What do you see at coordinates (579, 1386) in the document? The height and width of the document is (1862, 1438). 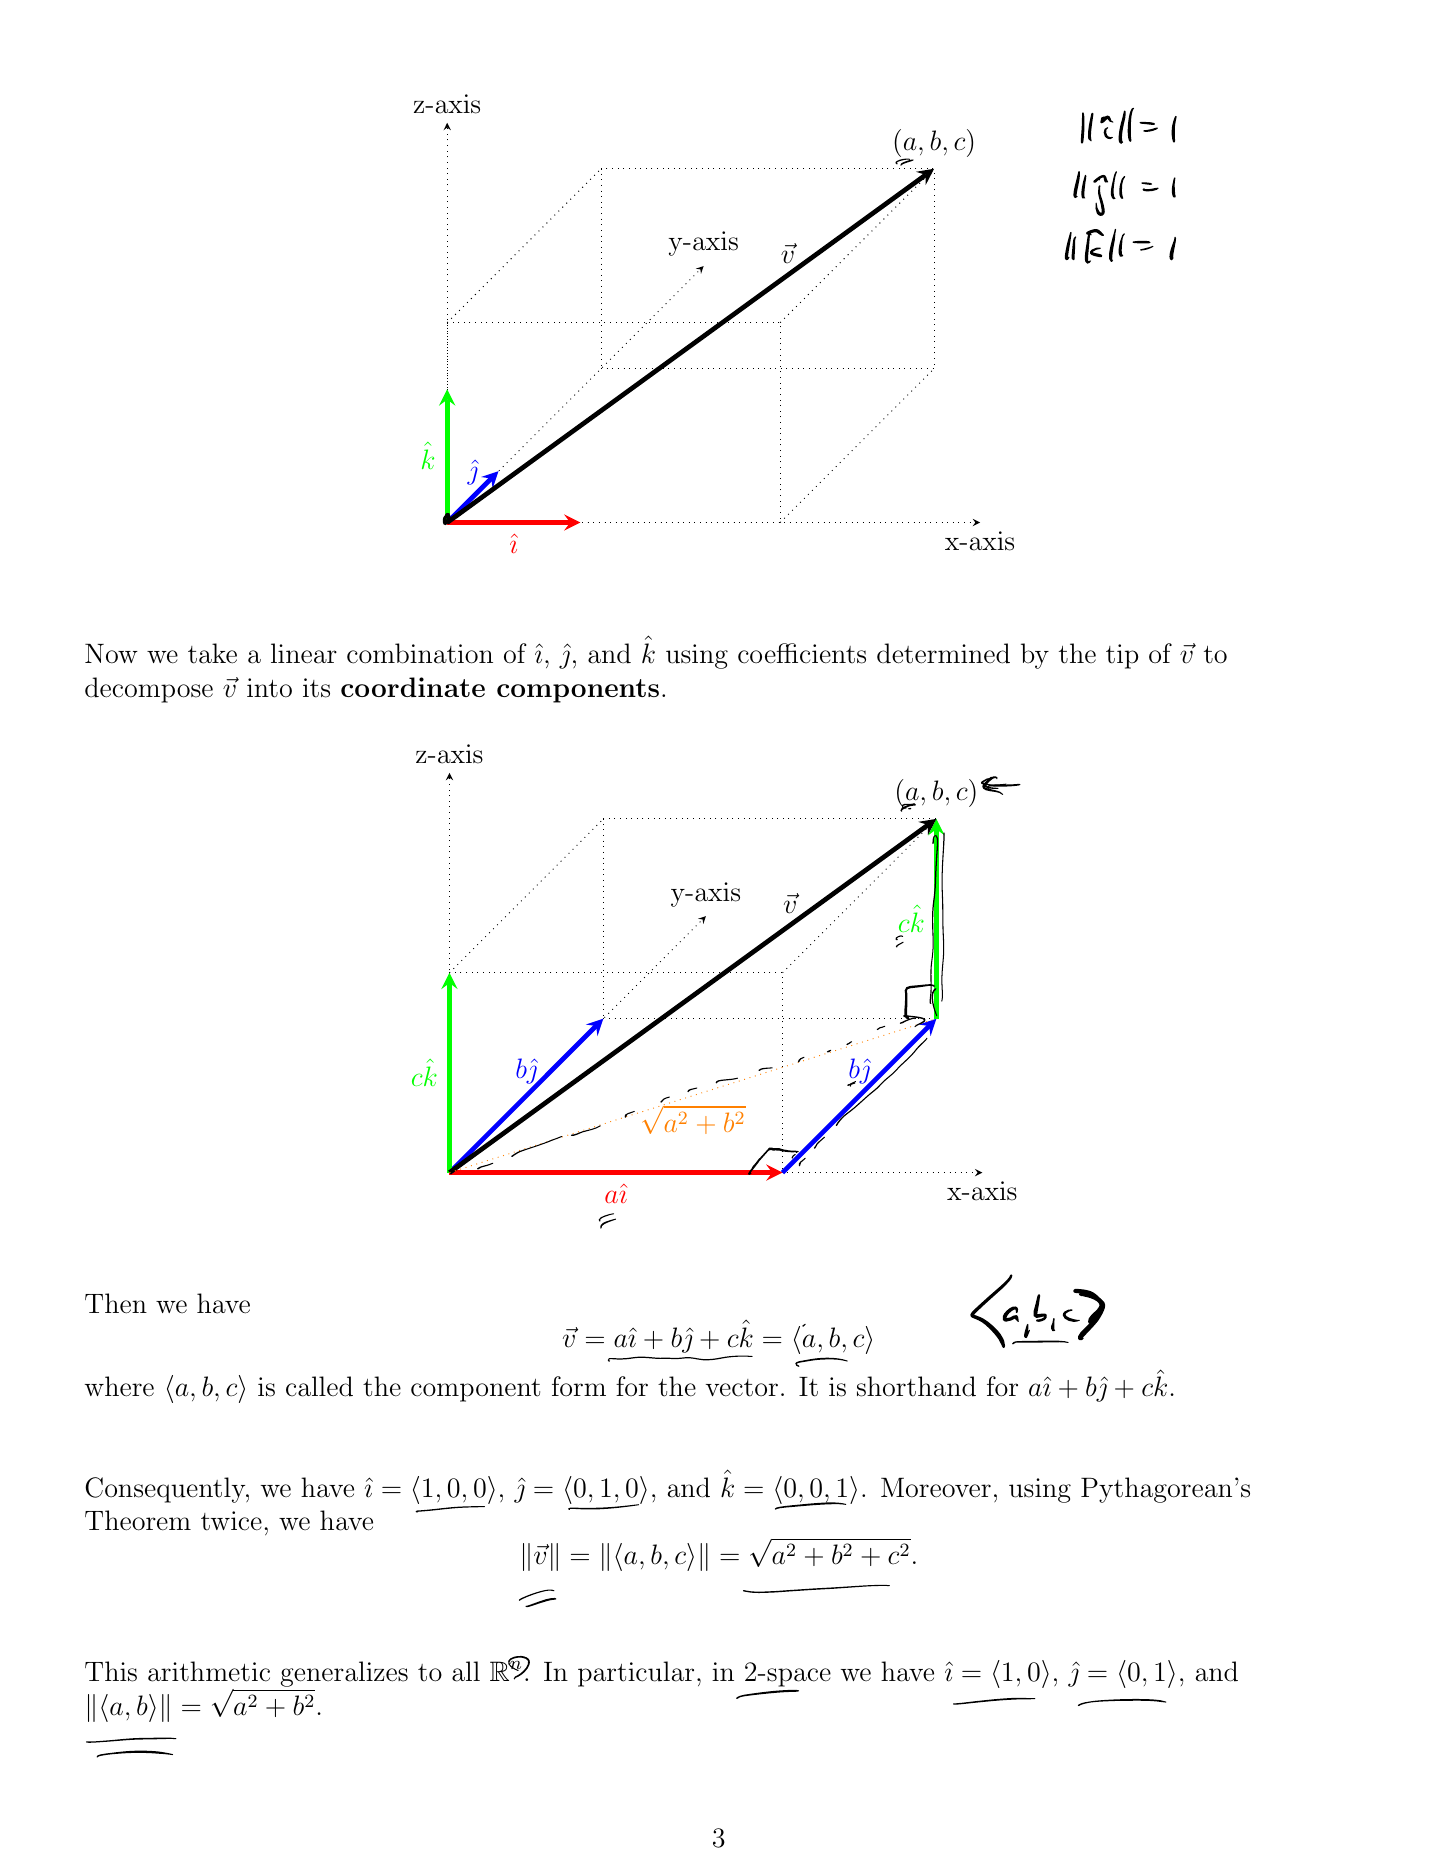 I see `form` at bounding box center [579, 1386].
